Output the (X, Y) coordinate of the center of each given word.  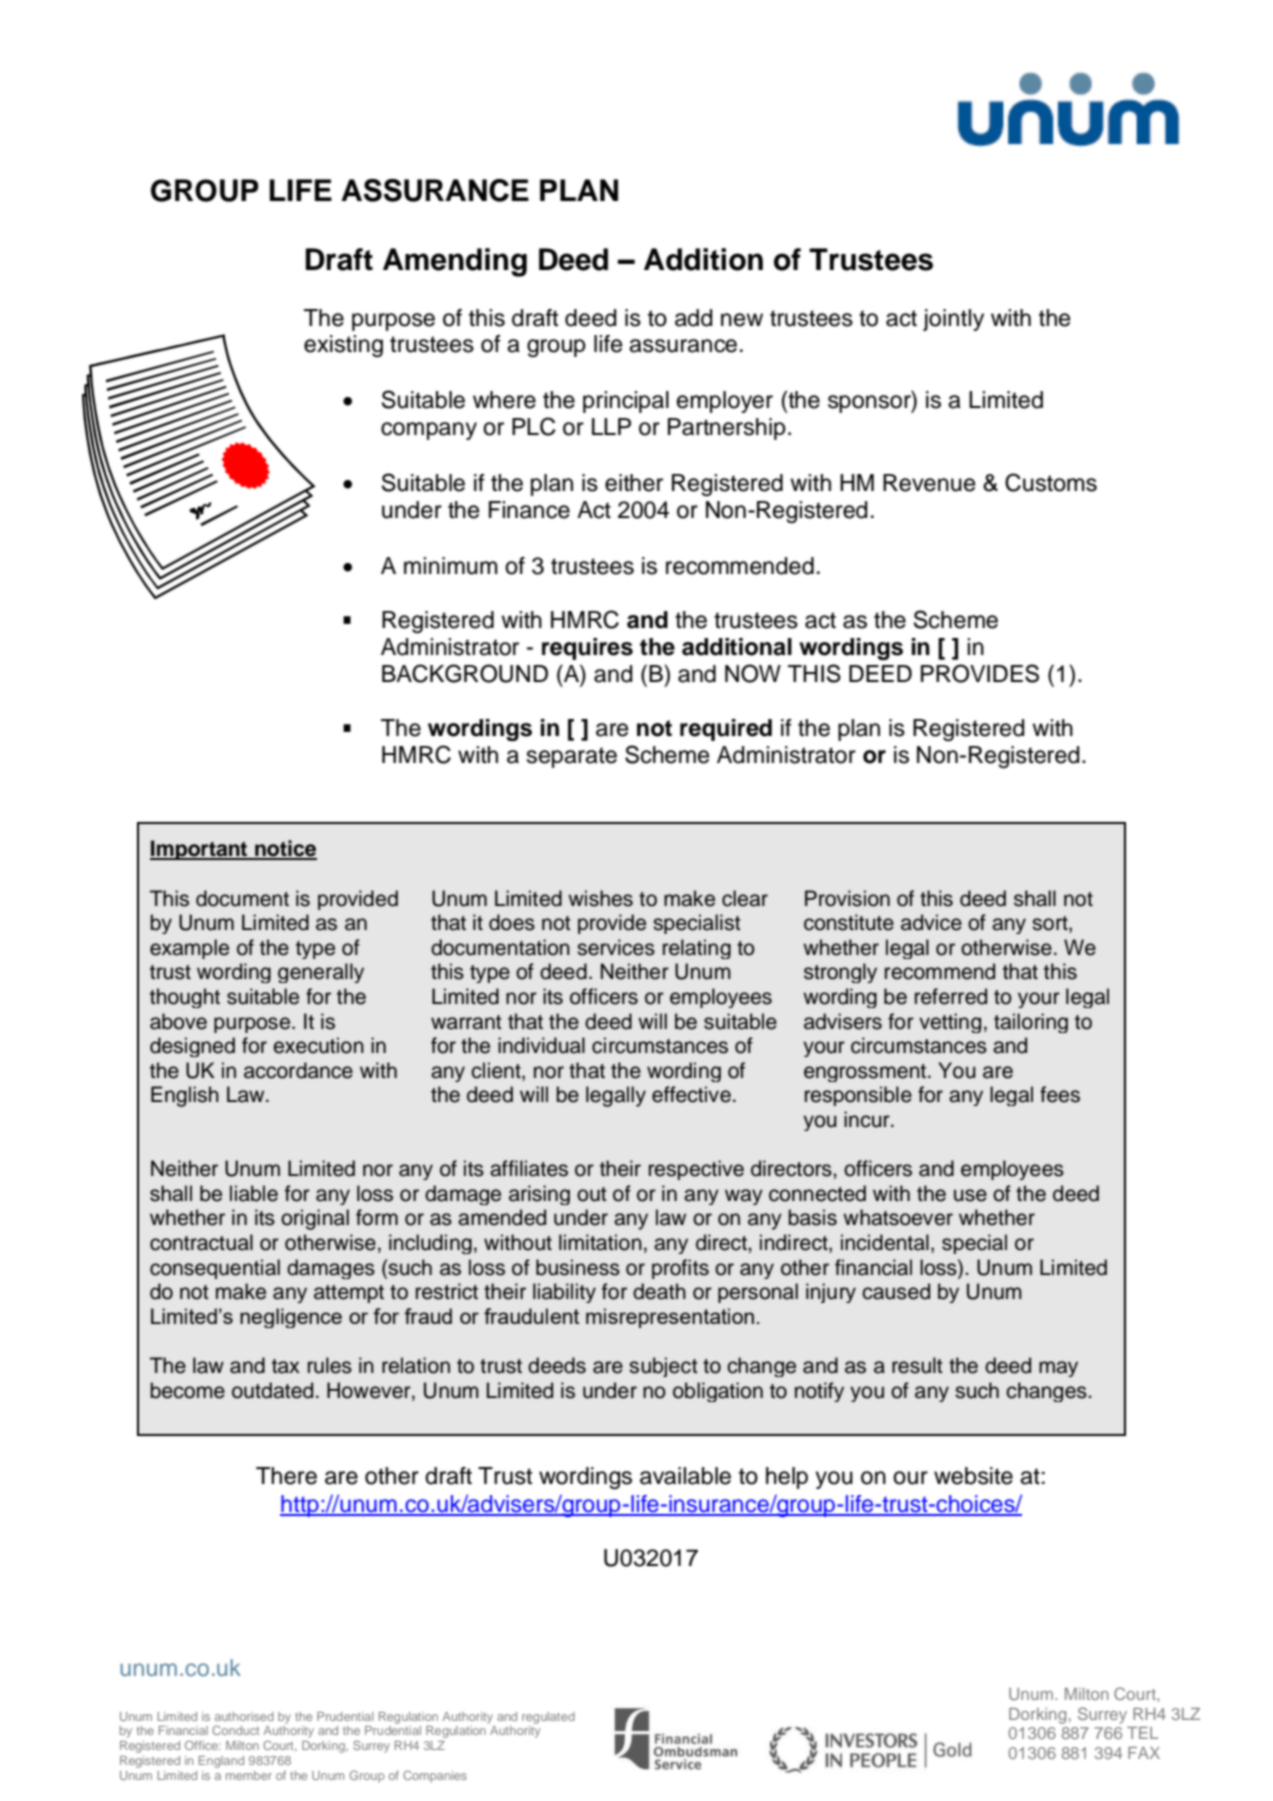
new (742, 320)
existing (343, 346)
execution (318, 1045)
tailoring (1031, 1023)
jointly (953, 320)
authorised (244, 1716)
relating (697, 949)
